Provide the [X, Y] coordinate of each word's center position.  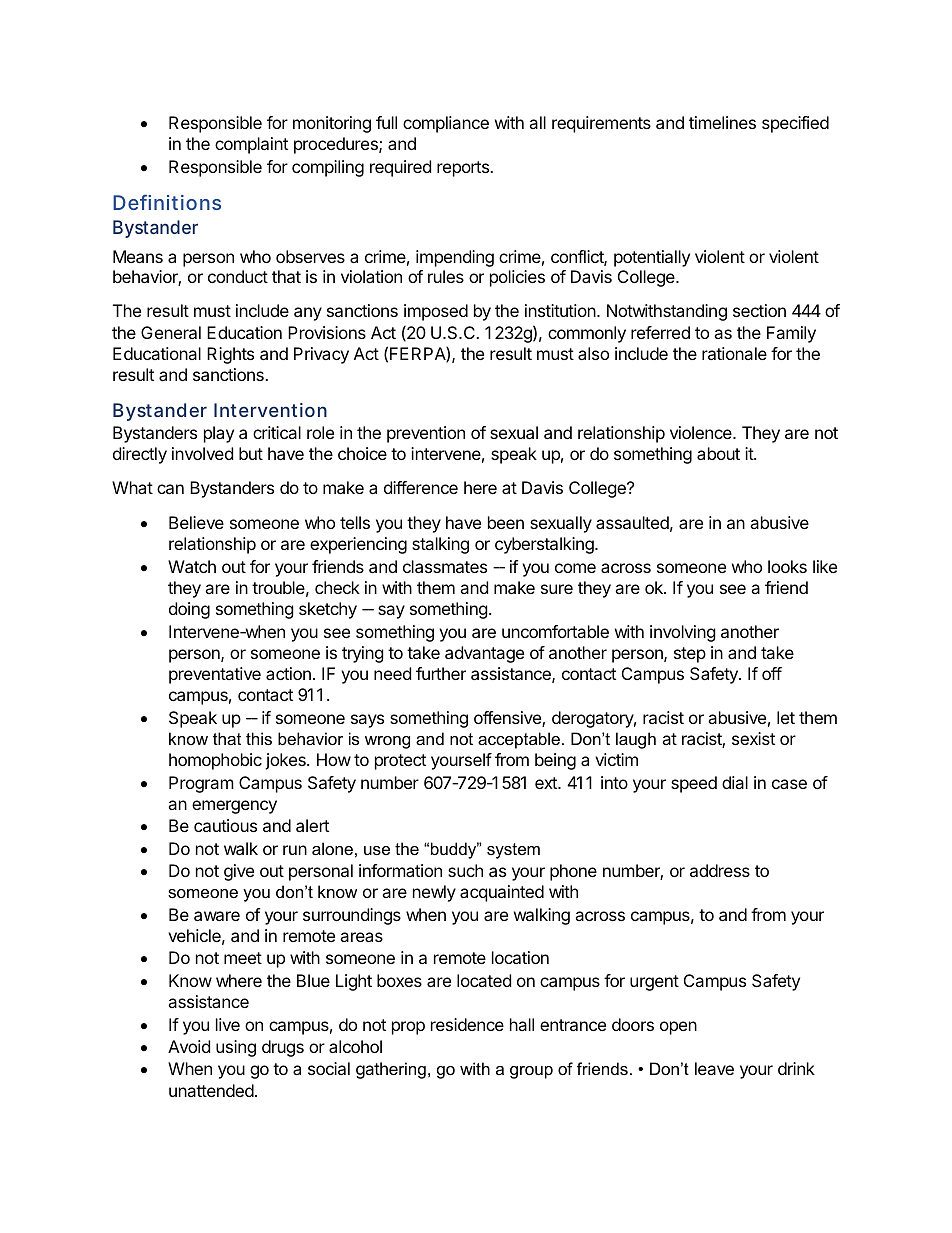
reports [464, 169]
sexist [753, 738]
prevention [426, 434]
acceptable [519, 740]
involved [202, 453]
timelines [722, 122]
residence [467, 1024]
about [718, 453]
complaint [251, 145]
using [236, 1048]
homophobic [215, 761]
